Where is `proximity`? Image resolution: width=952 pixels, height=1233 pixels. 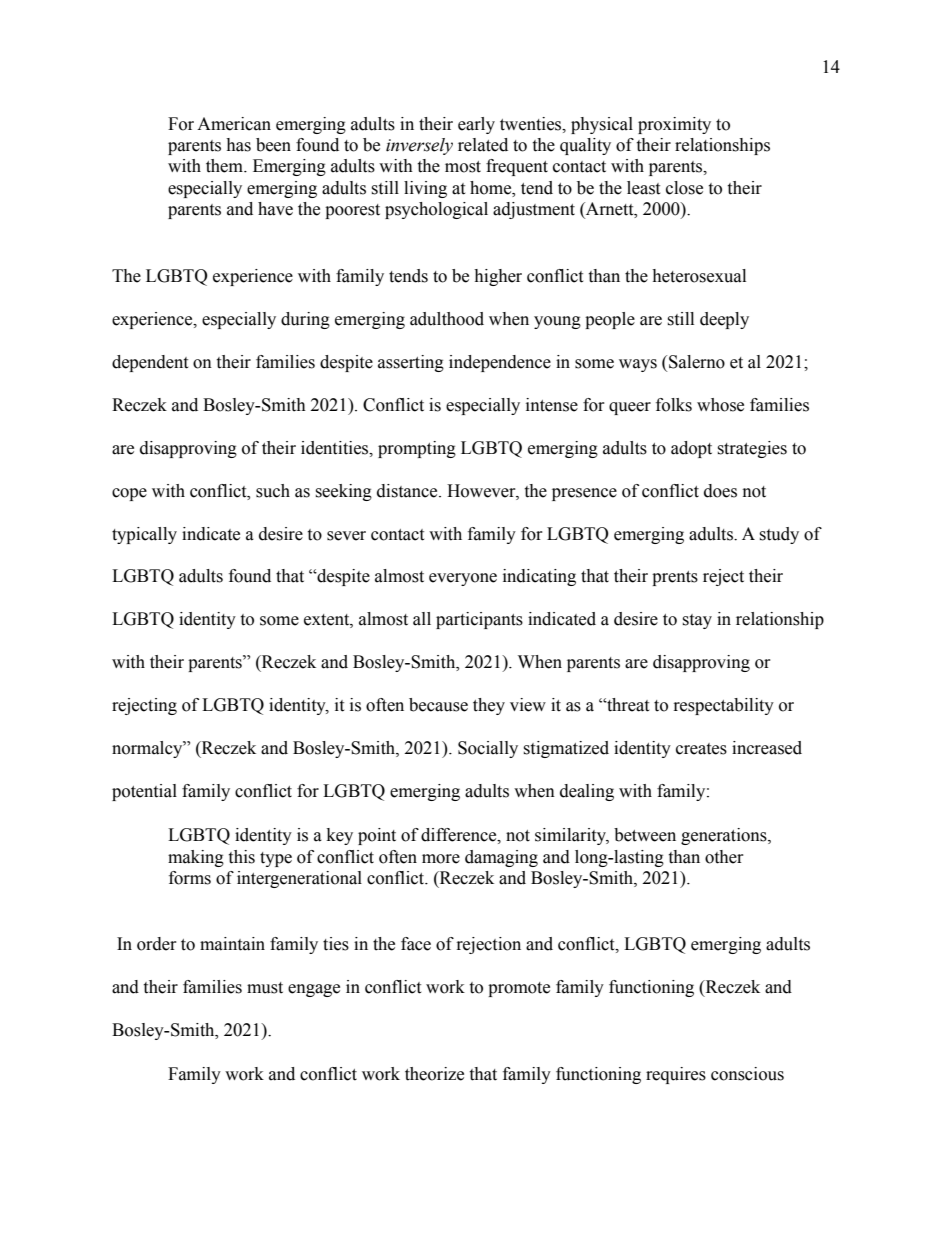 proximity is located at coordinates (674, 125).
